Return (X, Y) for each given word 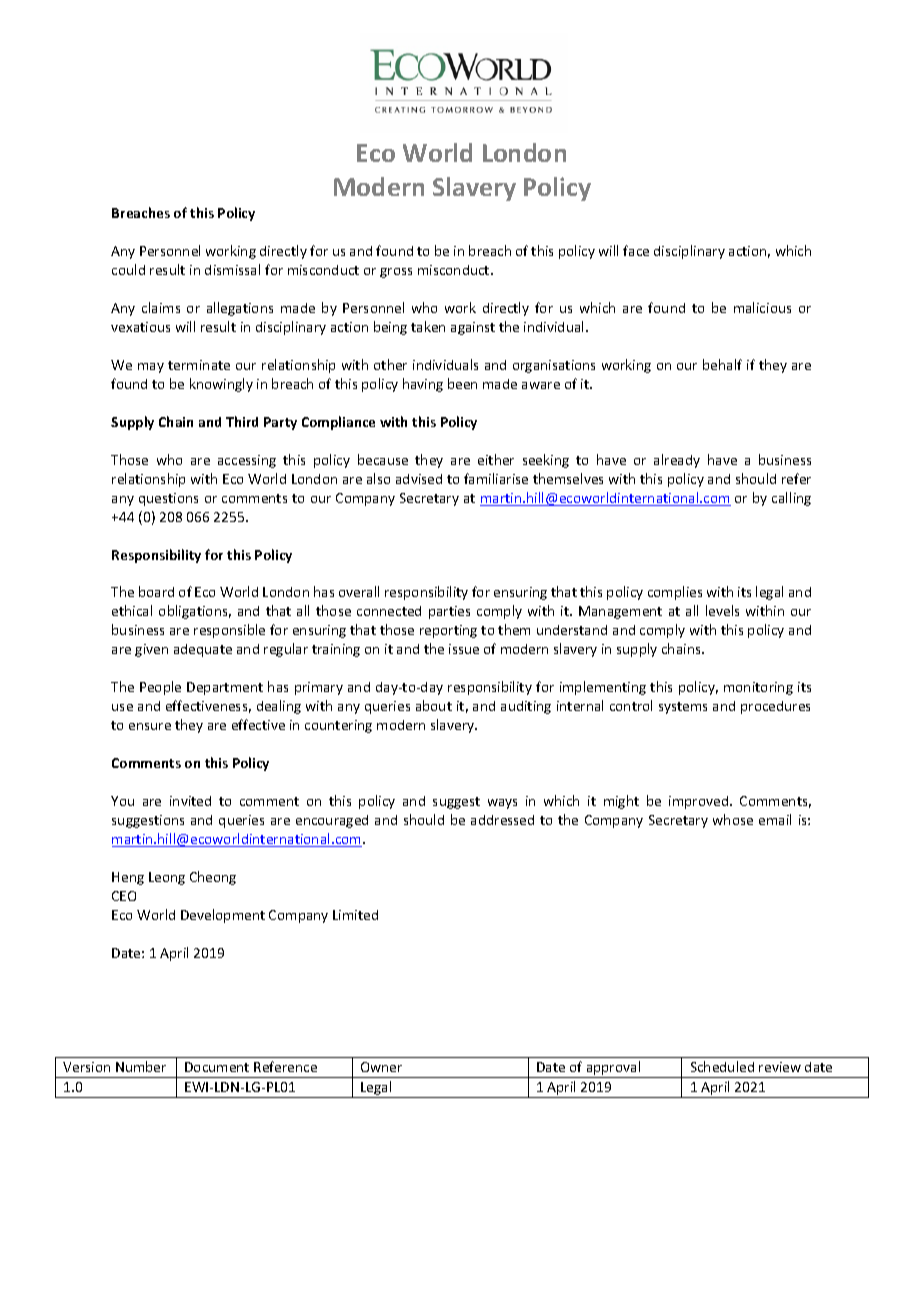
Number (141, 1066)
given (151, 650)
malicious (762, 307)
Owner (381, 1067)
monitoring (758, 688)
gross (396, 273)
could (128, 269)
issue (464, 649)
